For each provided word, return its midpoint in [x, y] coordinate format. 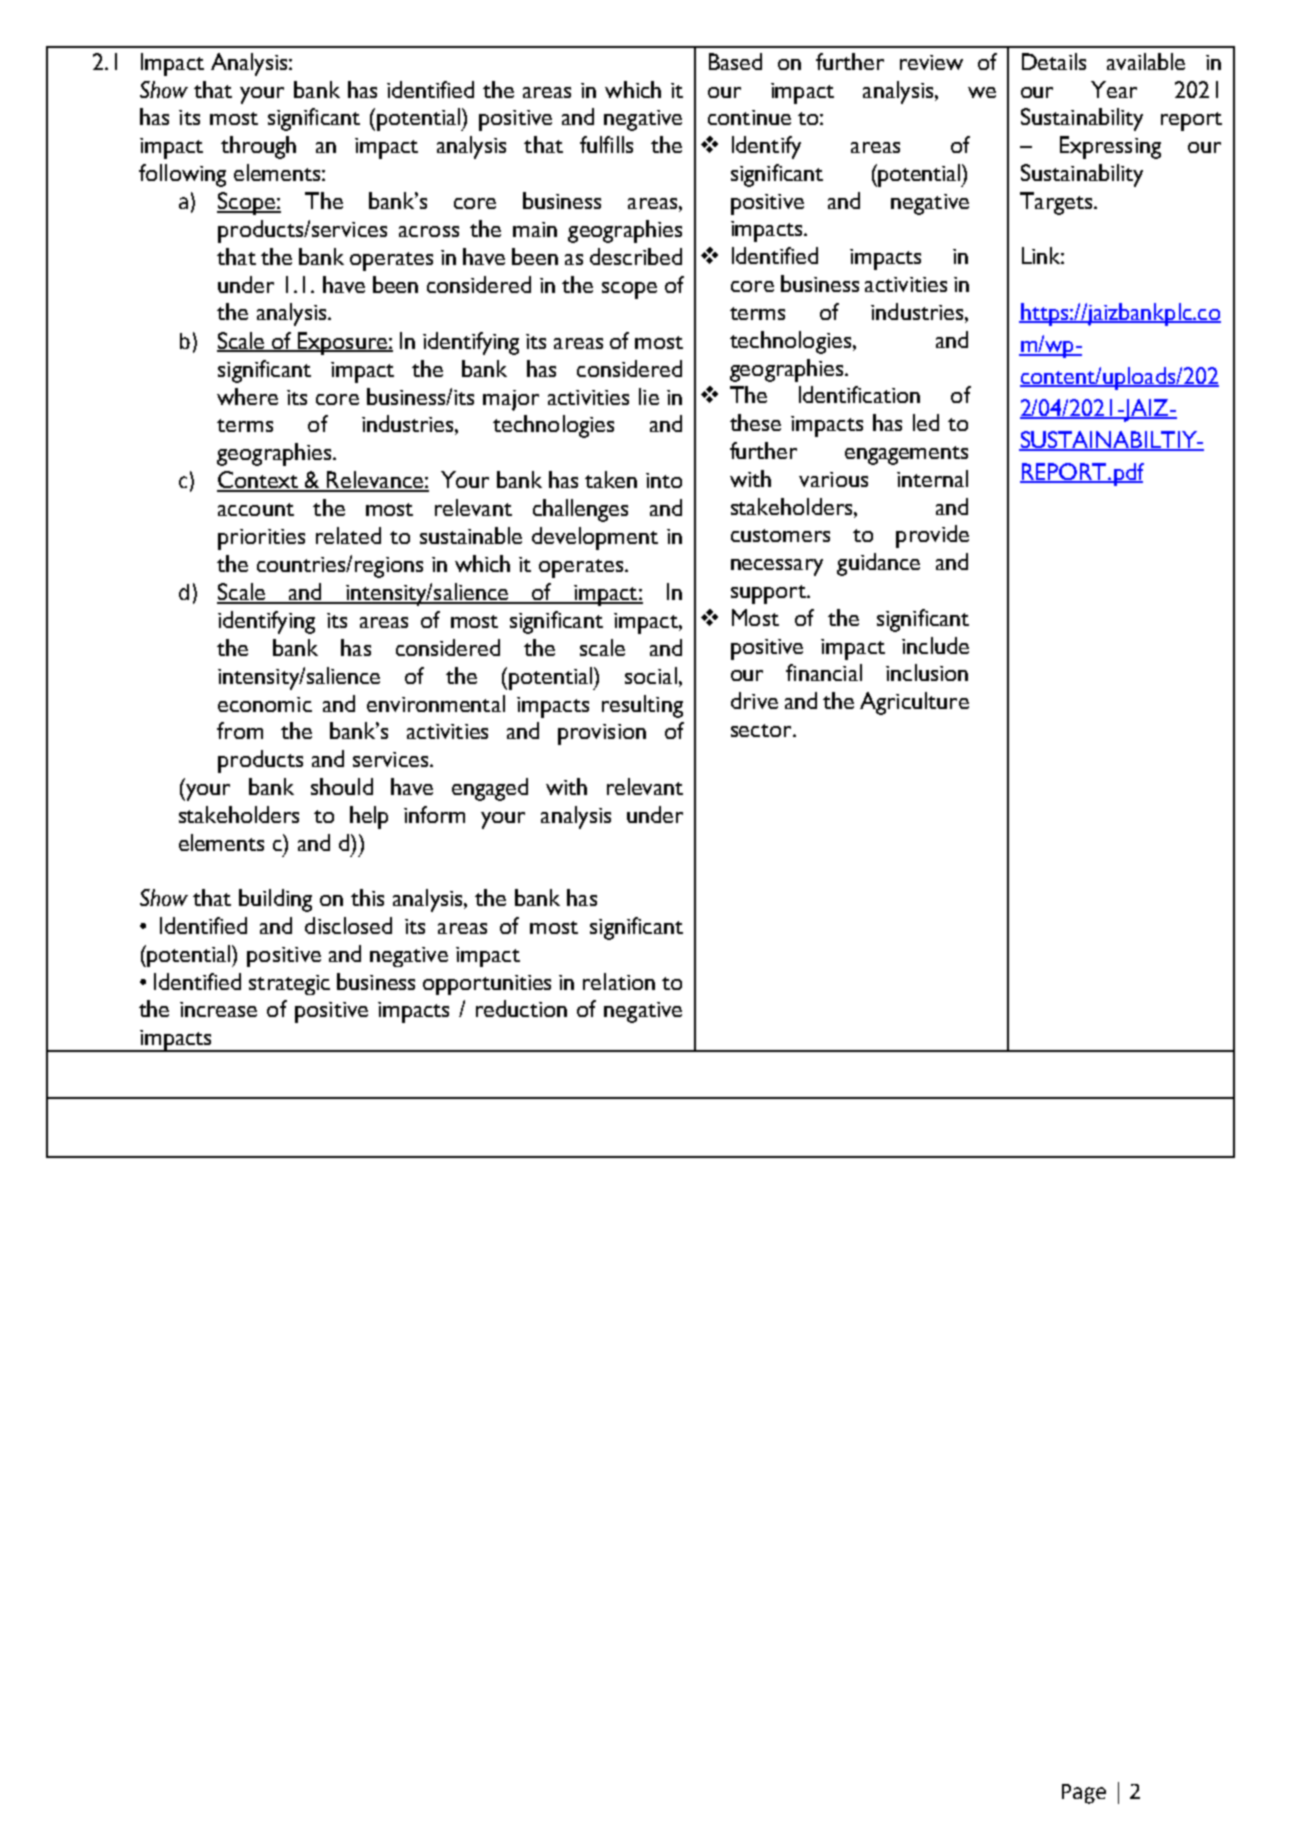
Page [1084, 1794]
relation [619, 981]
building [275, 900]
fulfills [606, 144]
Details [1054, 61]
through [258, 147]
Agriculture [914, 703]
